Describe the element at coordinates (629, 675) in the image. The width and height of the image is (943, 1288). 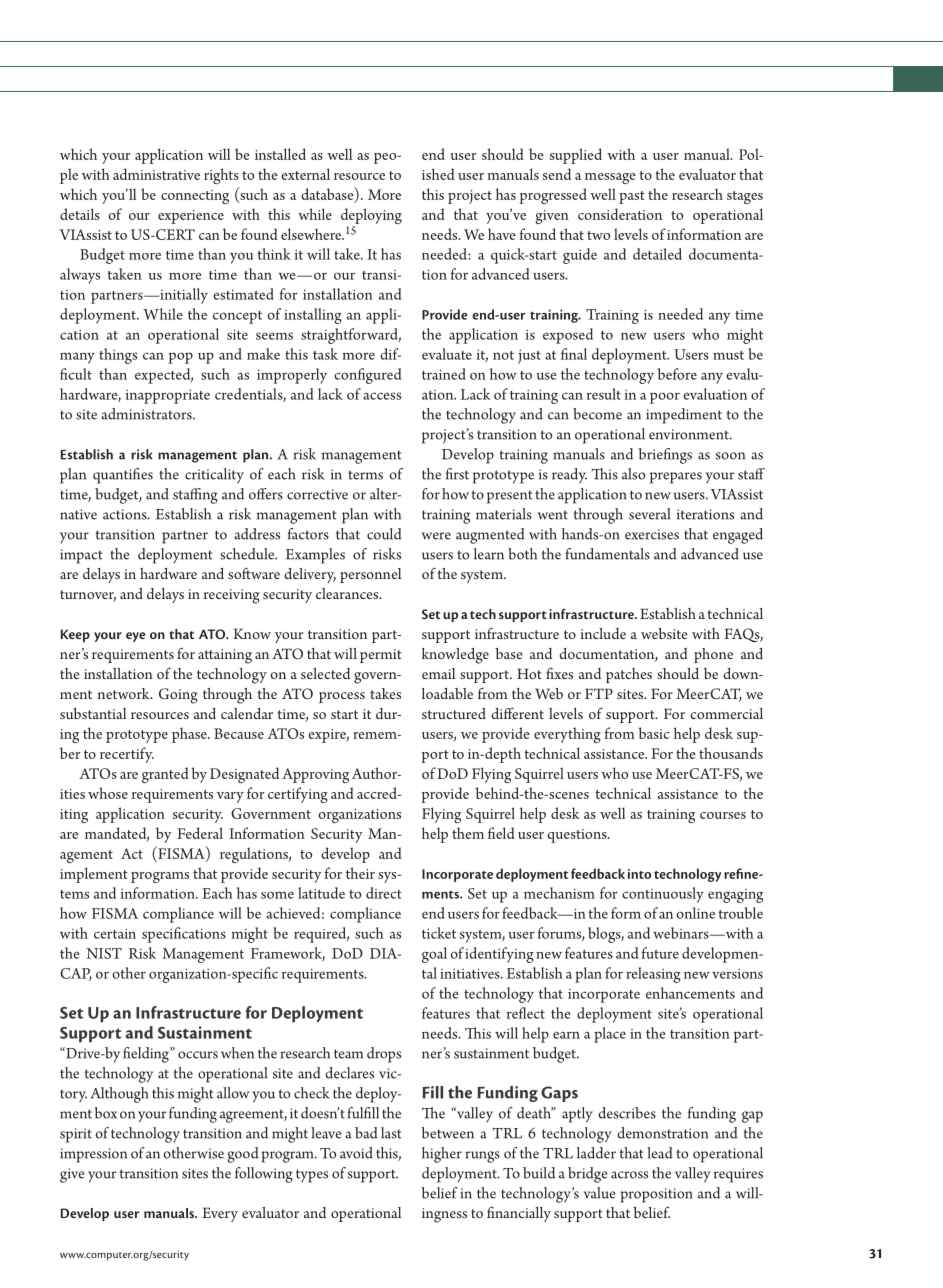
I see `patches` at that location.
